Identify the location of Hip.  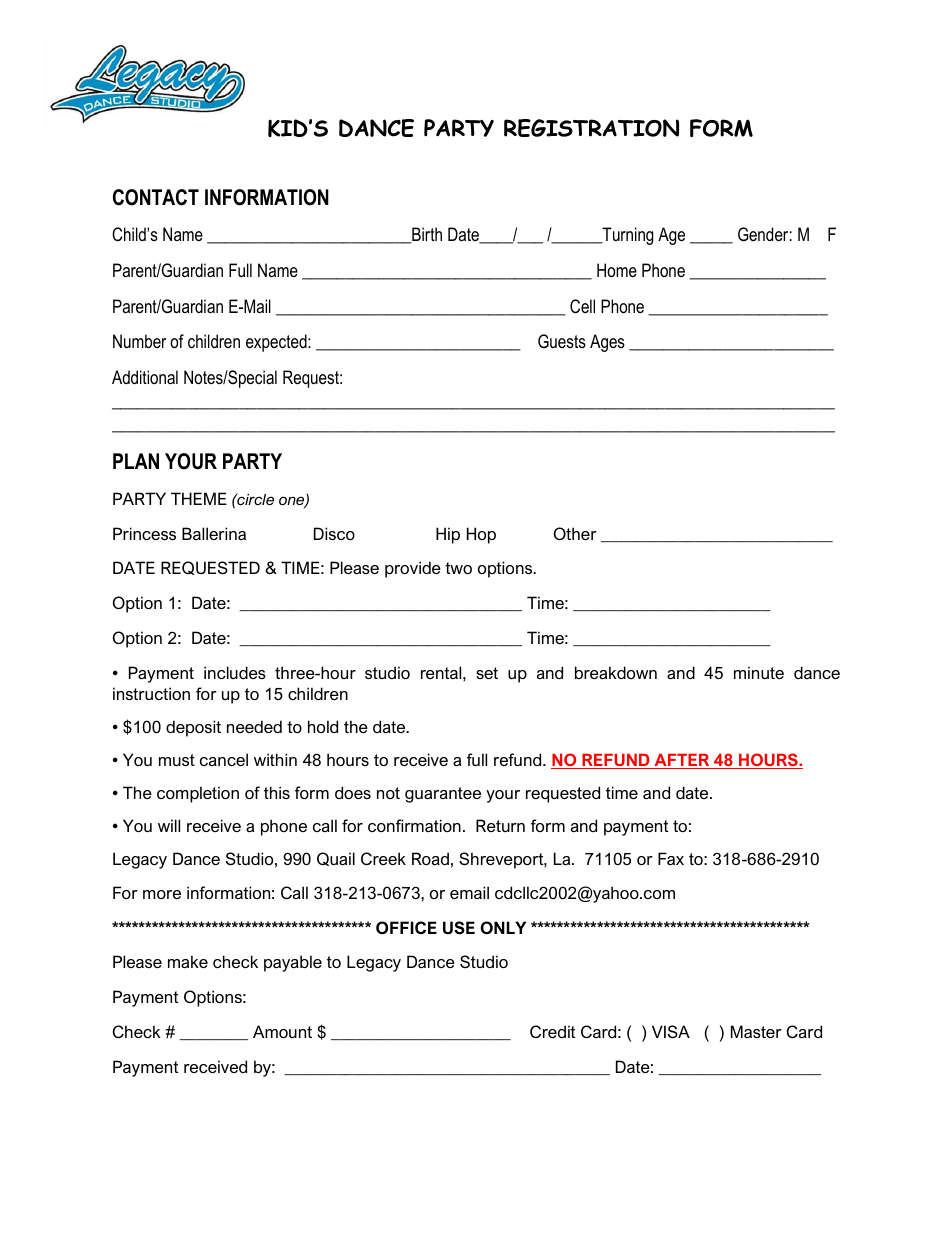
(448, 535).
